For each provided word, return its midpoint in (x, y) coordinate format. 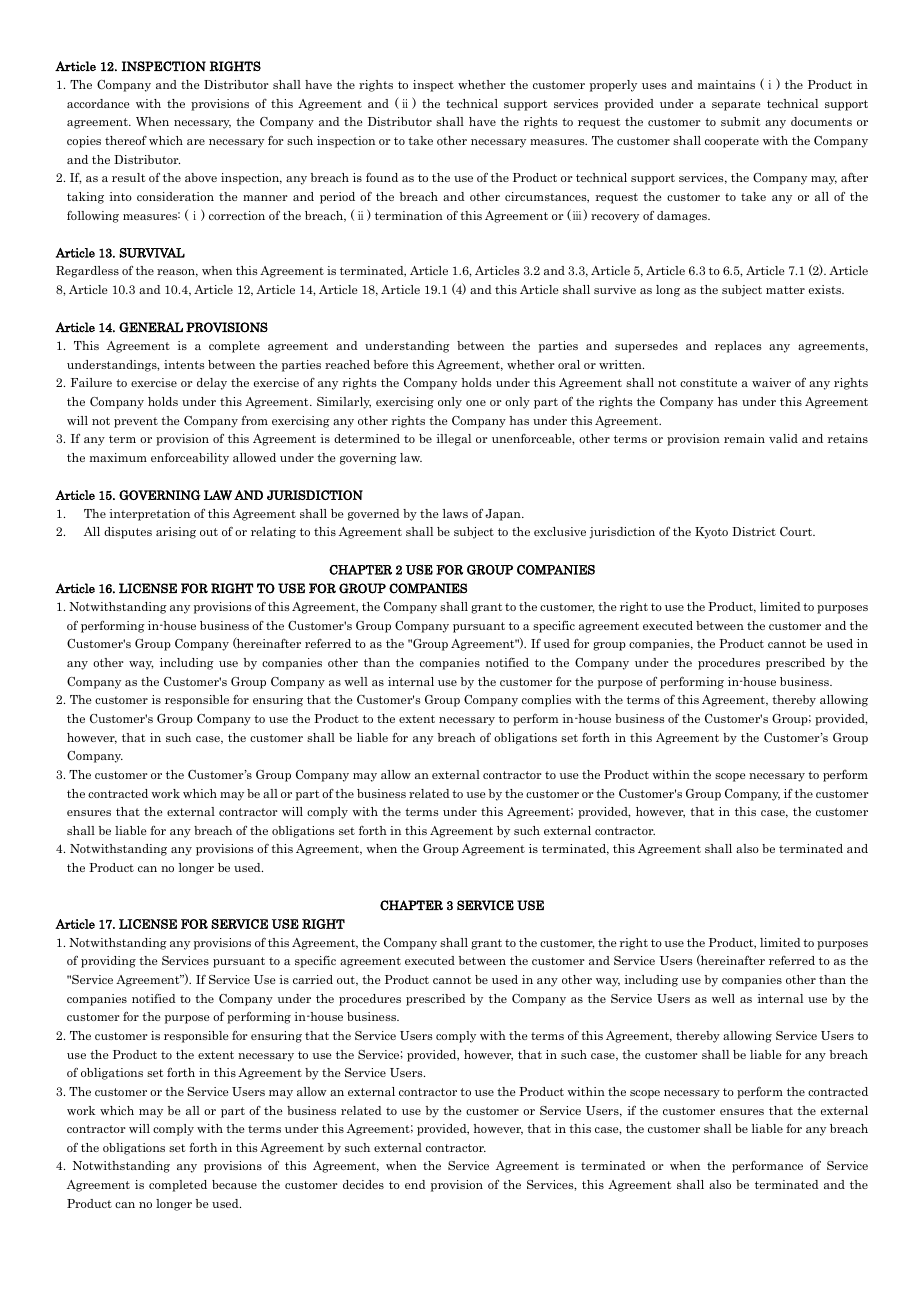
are (196, 142)
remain (744, 438)
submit (741, 121)
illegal (453, 440)
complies (546, 701)
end (415, 1184)
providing (108, 962)
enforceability (190, 459)
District (754, 531)
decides (363, 1184)
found (382, 177)
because (234, 1184)
